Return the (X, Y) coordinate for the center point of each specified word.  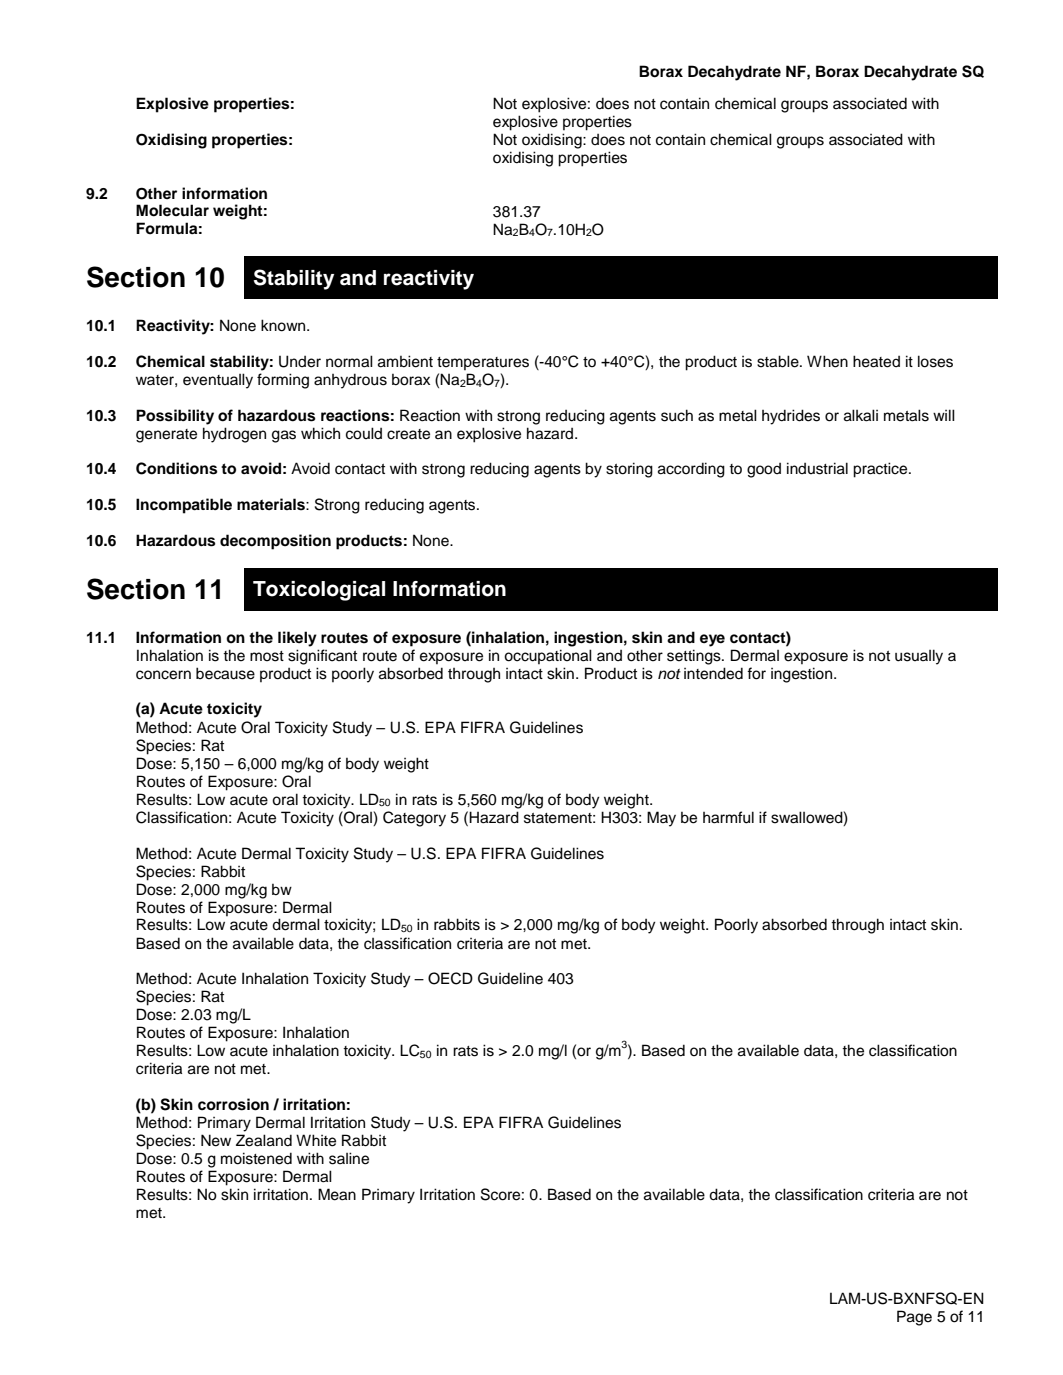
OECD (450, 978)
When (827, 361)
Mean (337, 1194)
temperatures (483, 363)
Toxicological (319, 591)
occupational (548, 656)
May (661, 819)
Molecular (172, 210)
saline (349, 1158)
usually (919, 657)
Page (914, 1318)
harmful (728, 817)
